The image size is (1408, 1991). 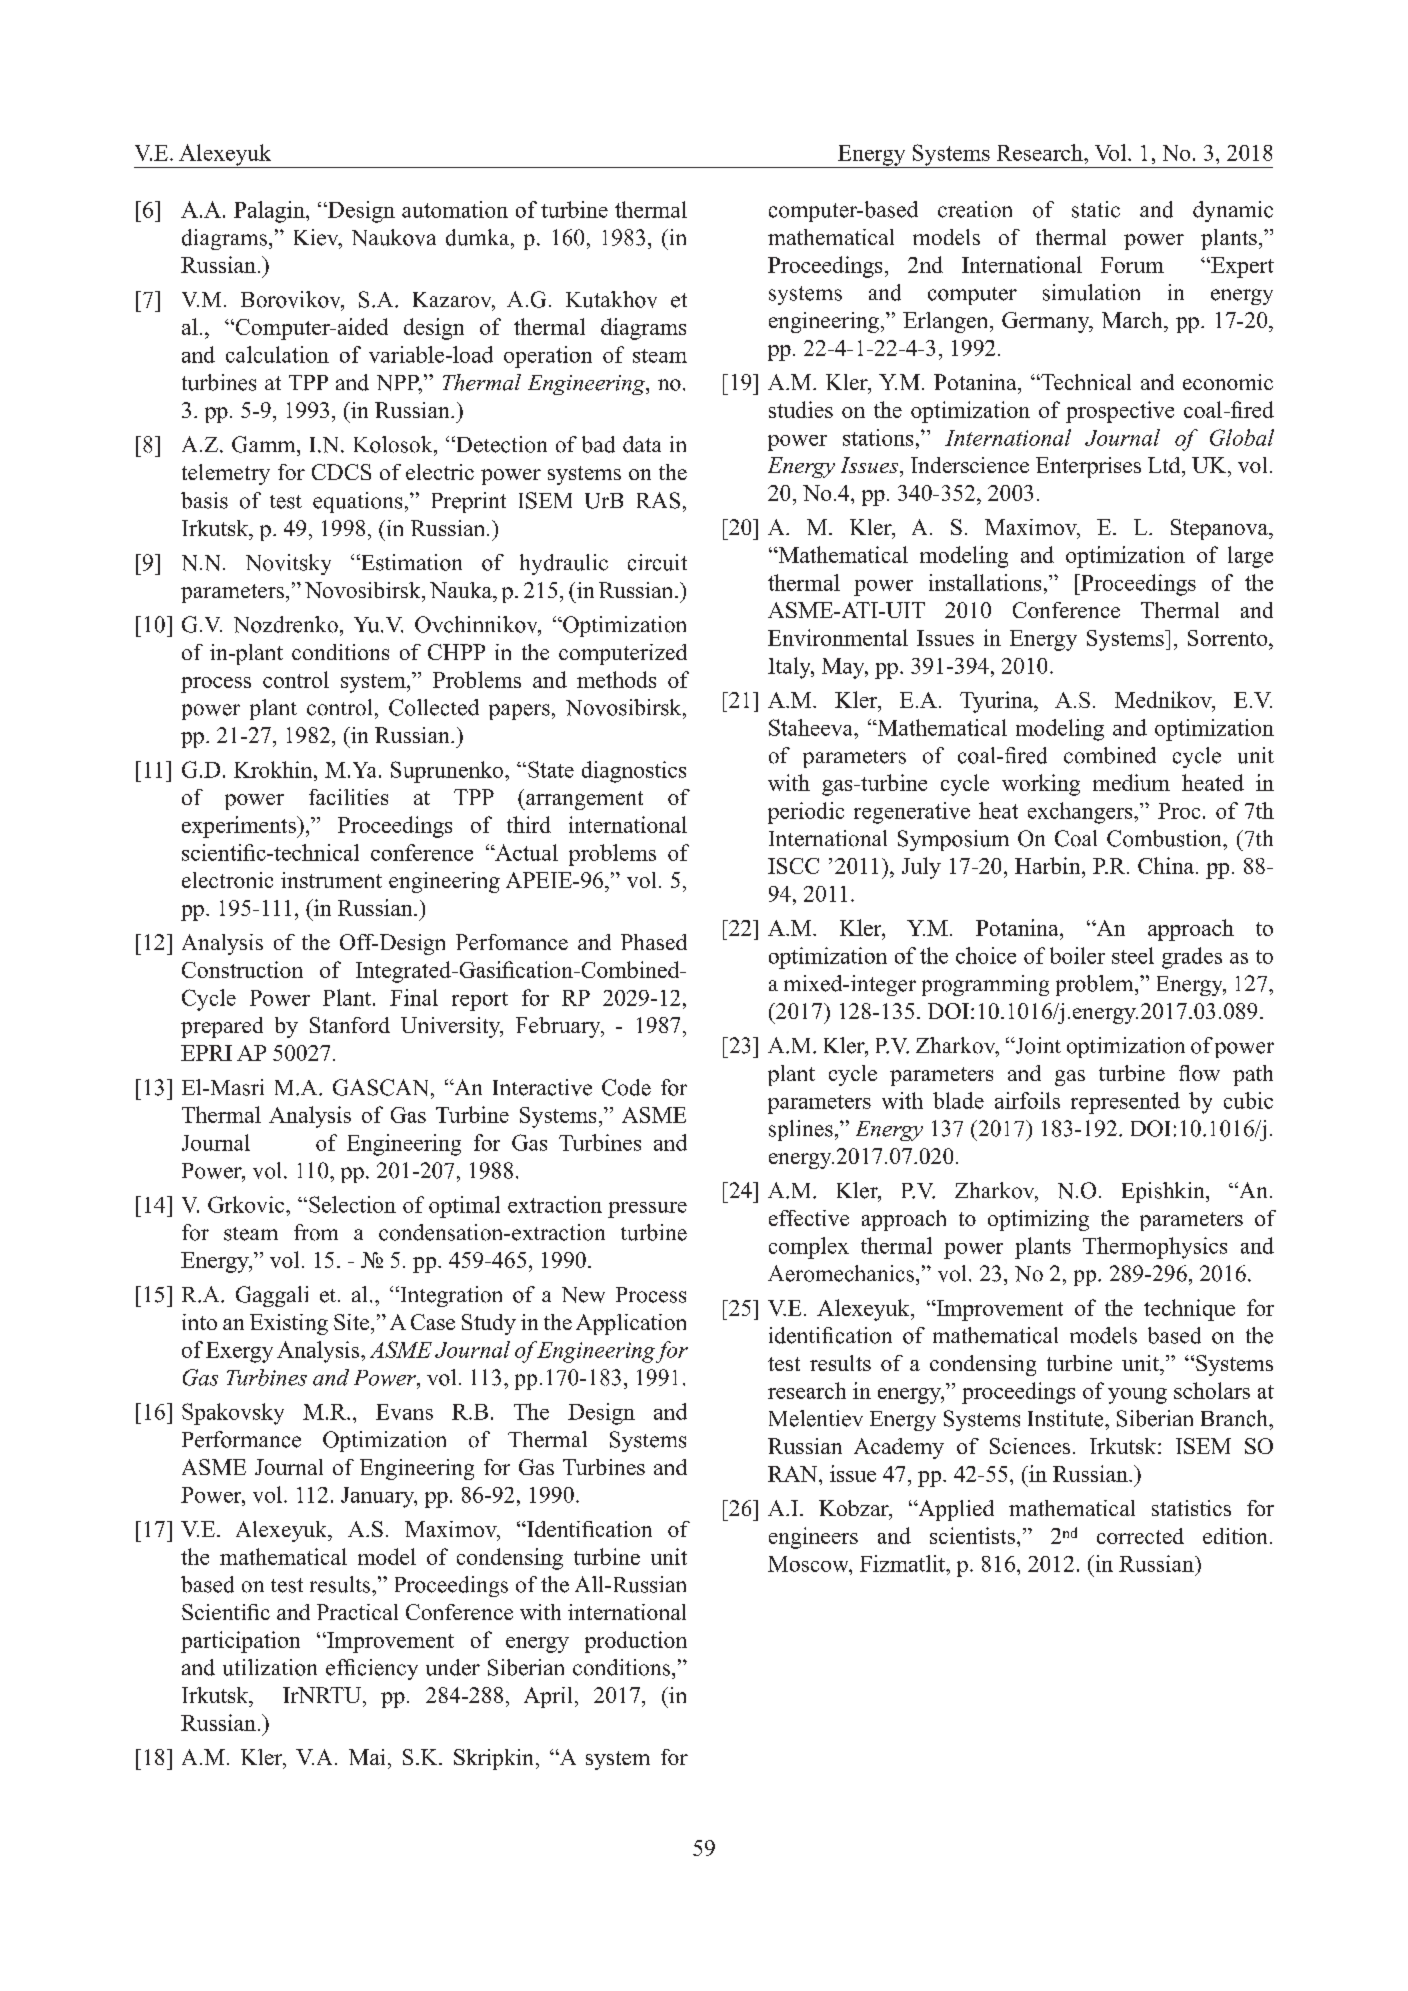 What do you see at coordinates (634, 772) in the screenshot?
I see `diagnostics` at bounding box center [634, 772].
